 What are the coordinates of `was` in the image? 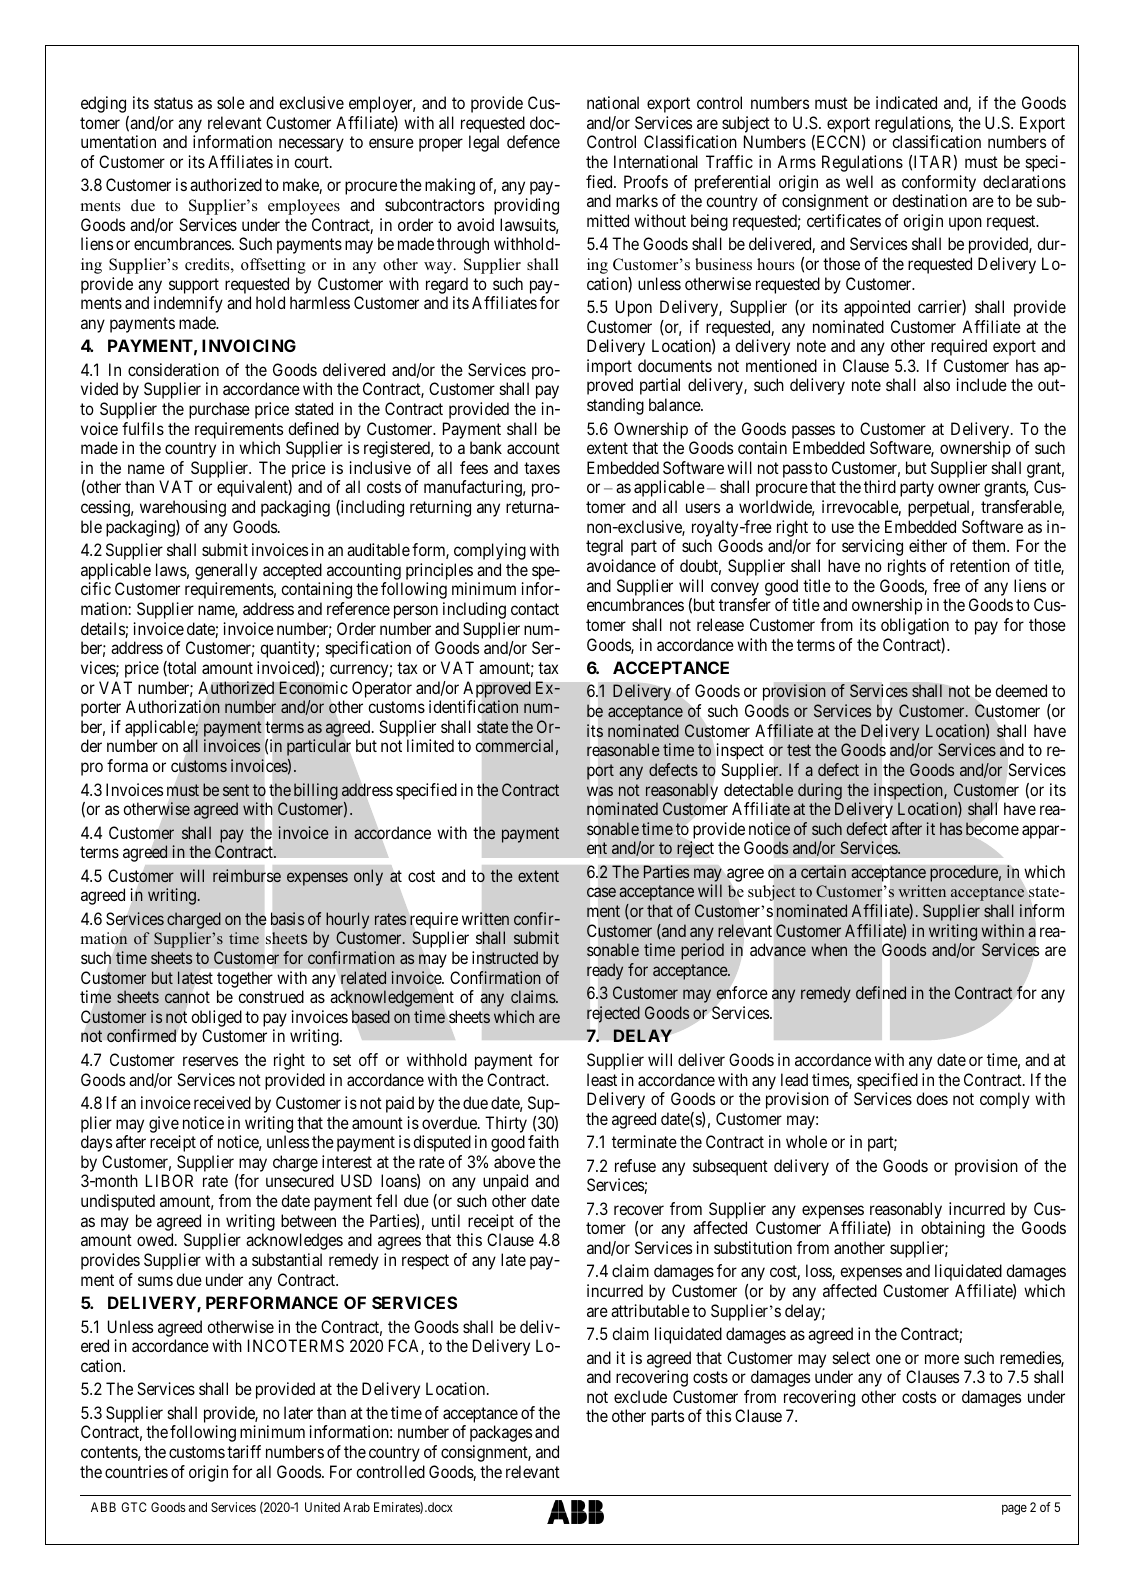 It's located at (600, 791).
